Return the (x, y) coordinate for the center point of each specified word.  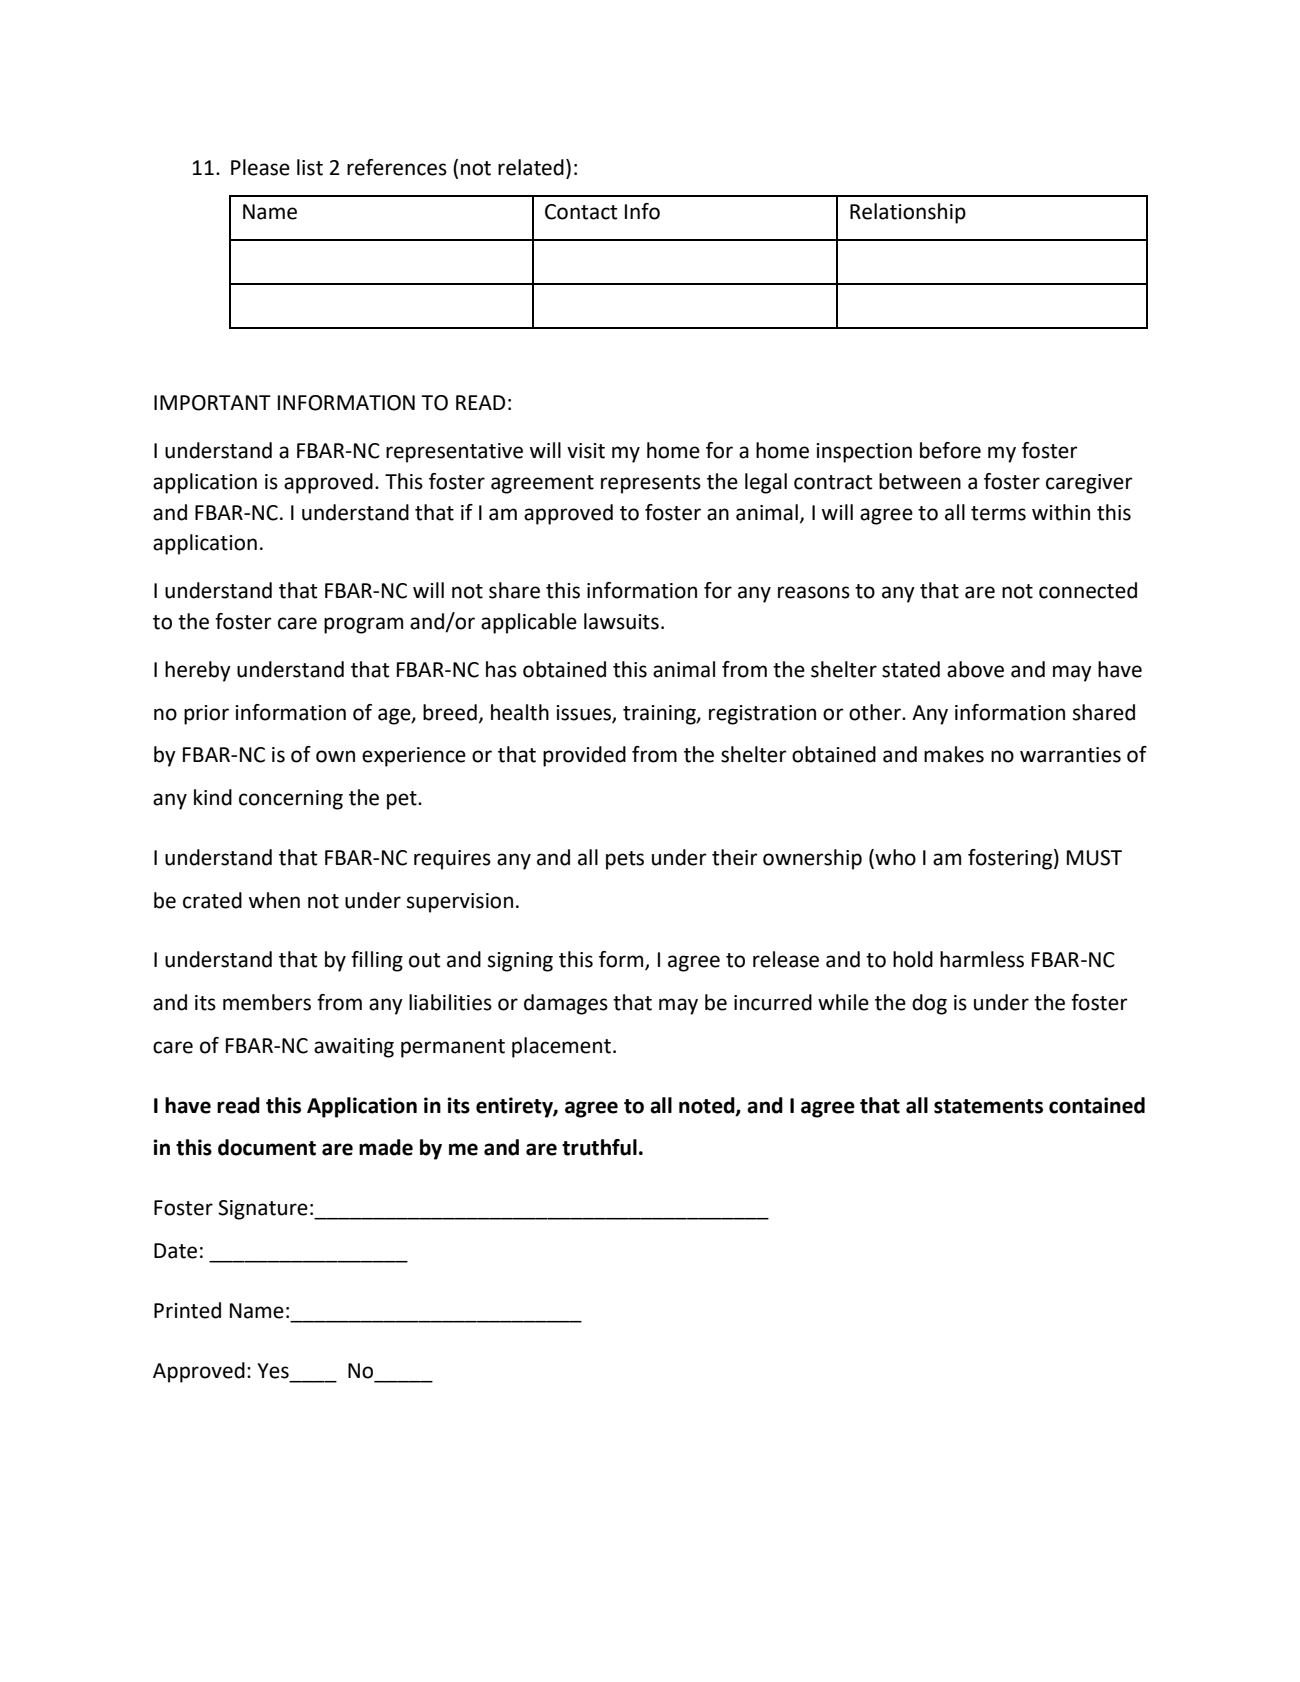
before (950, 450)
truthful (599, 1147)
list (310, 167)
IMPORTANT (212, 403)
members (267, 1002)
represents (651, 484)
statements (988, 1106)
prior (206, 715)
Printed (187, 1310)
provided (584, 756)
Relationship (908, 213)
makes (954, 754)
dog (929, 1004)
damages (566, 1004)
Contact (581, 212)
